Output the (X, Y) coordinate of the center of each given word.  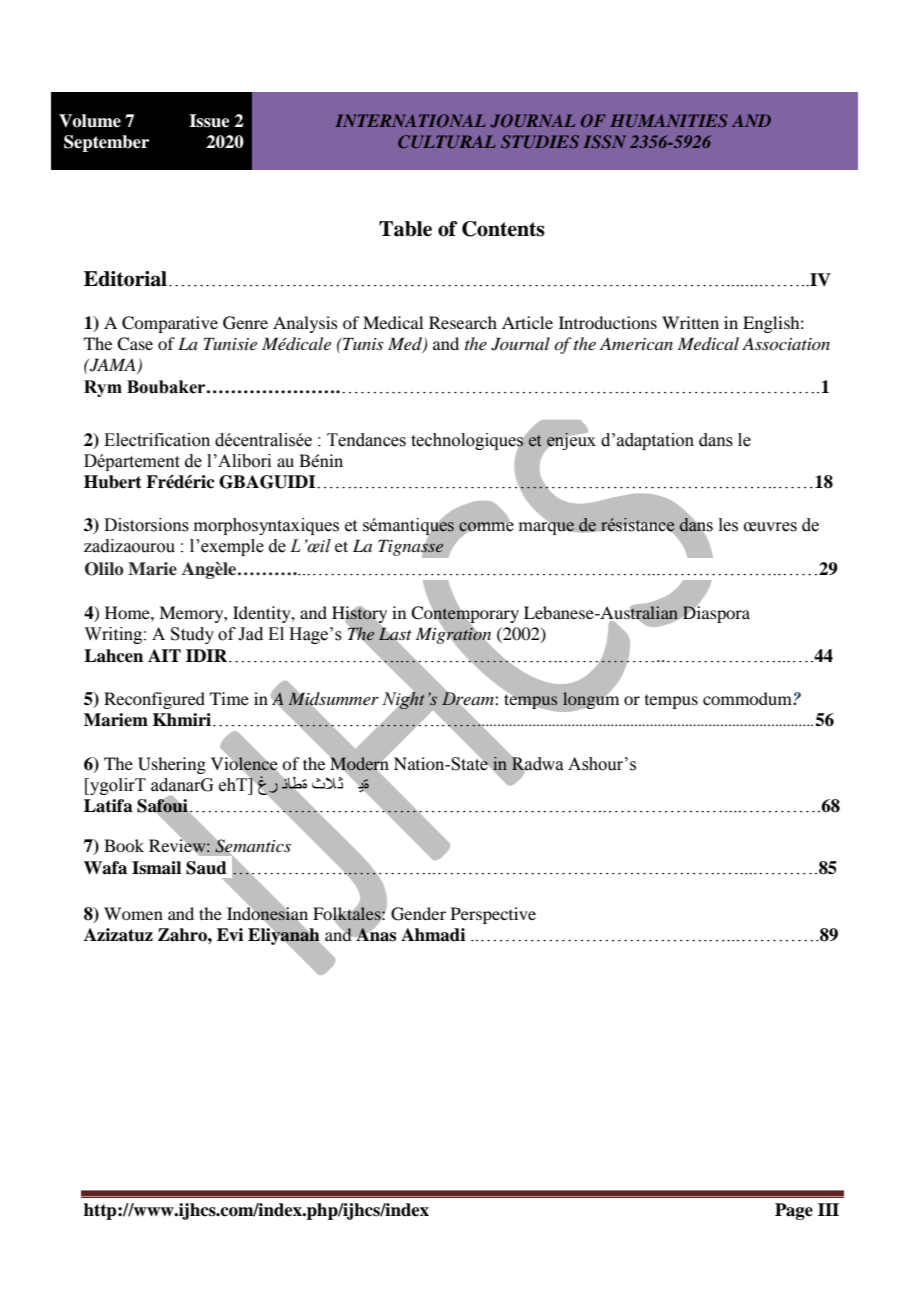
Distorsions (146, 525)
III (828, 1209)
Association (786, 343)
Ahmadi (433, 935)
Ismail (156, 868)
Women (133, 913)
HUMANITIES (669, 120)
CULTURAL (447, 141)
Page (794, 1211)
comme (486, 527)
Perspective (493, 915)
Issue (209, 121)
